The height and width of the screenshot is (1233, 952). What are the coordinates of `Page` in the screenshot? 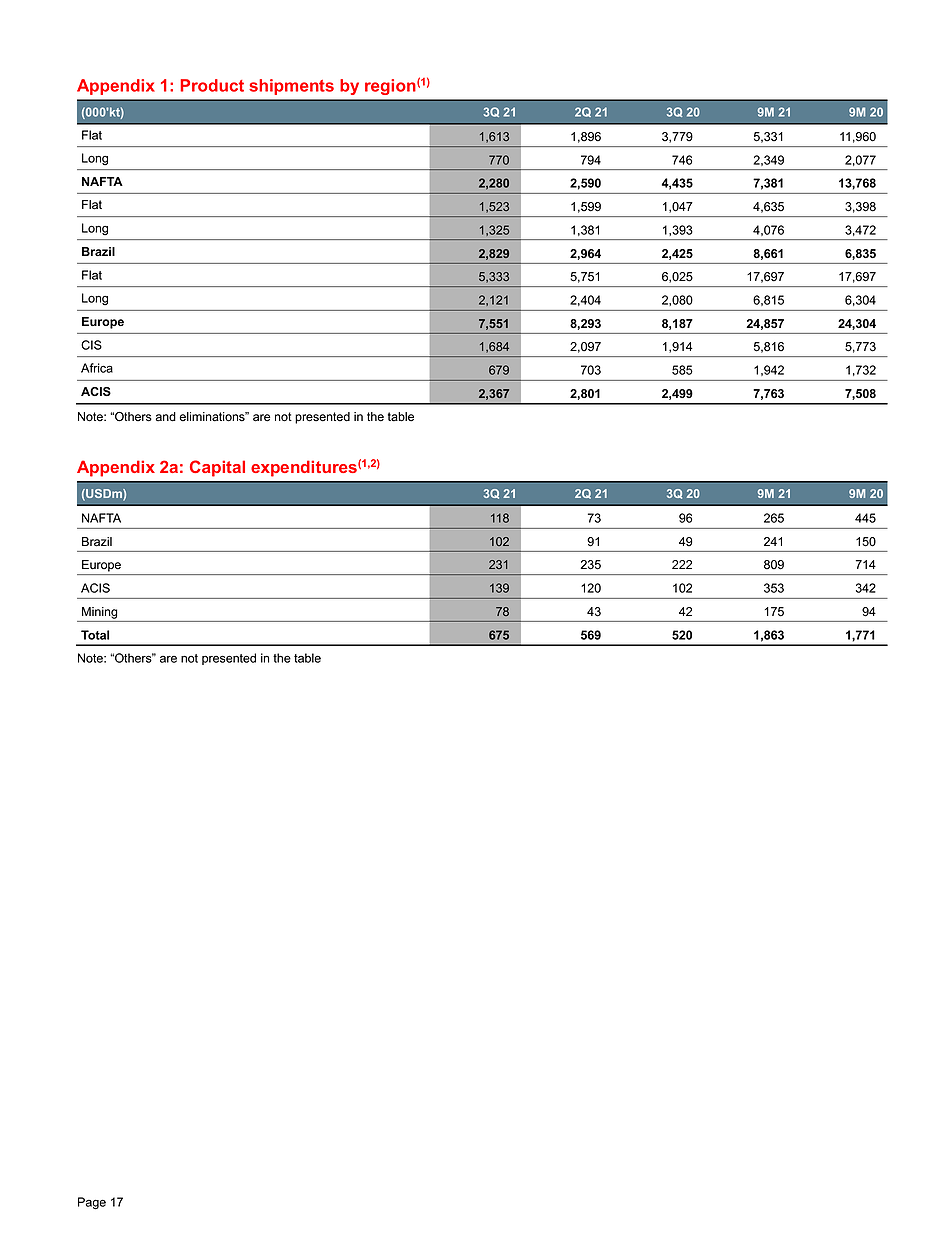 It's located at (92, 1203).
